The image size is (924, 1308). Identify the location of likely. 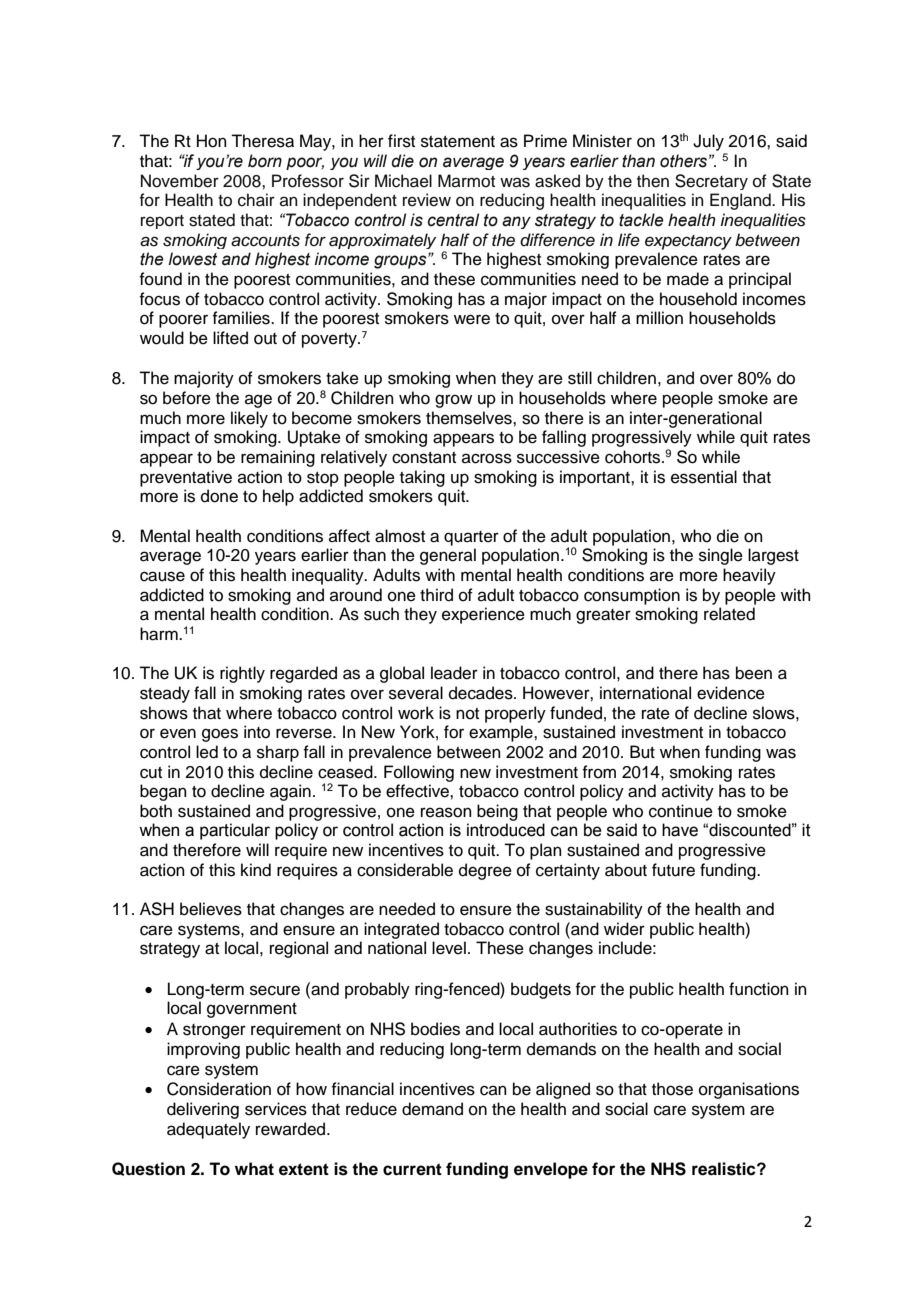
(249, 419).
